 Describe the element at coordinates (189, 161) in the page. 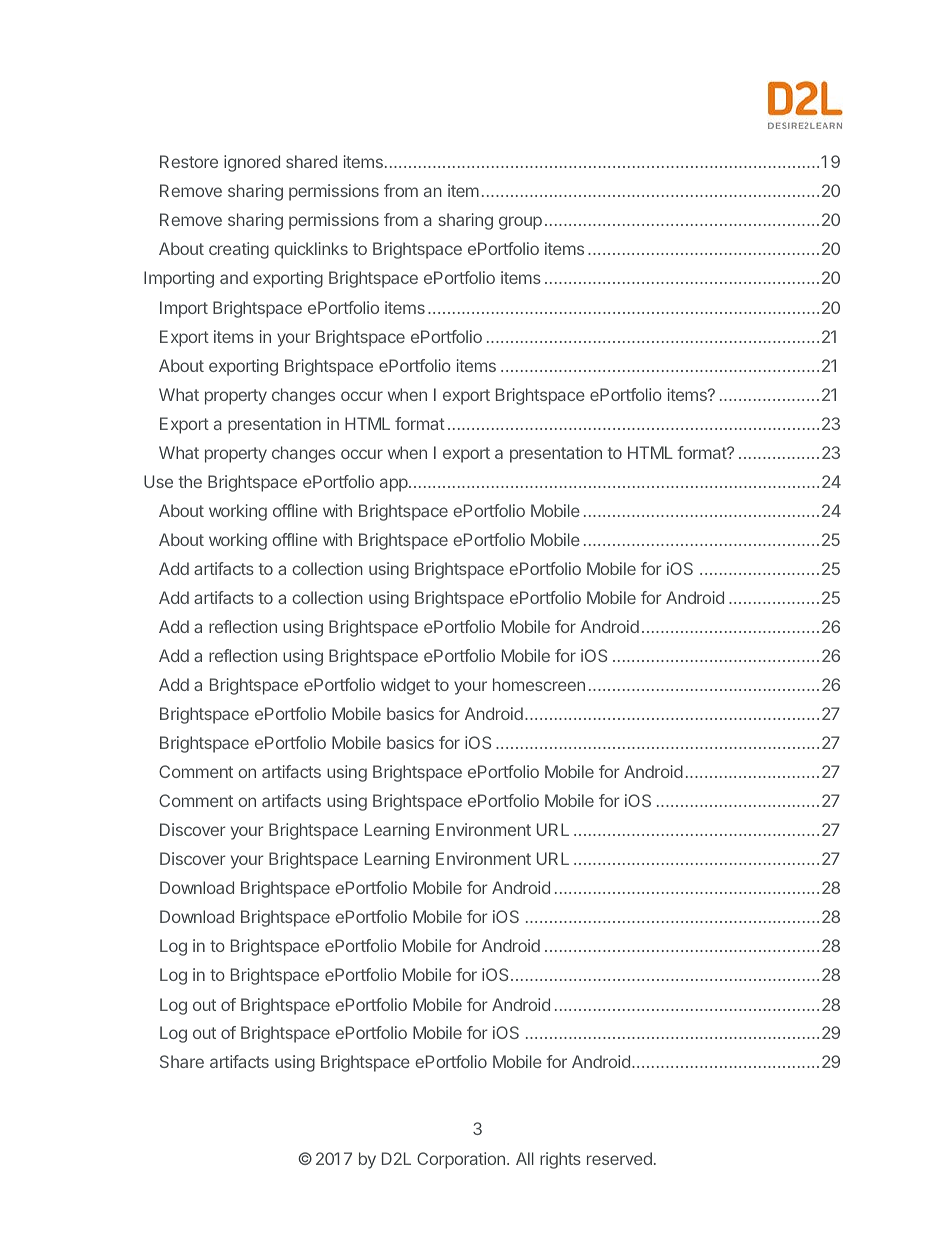

I see `Restore` at that location.
